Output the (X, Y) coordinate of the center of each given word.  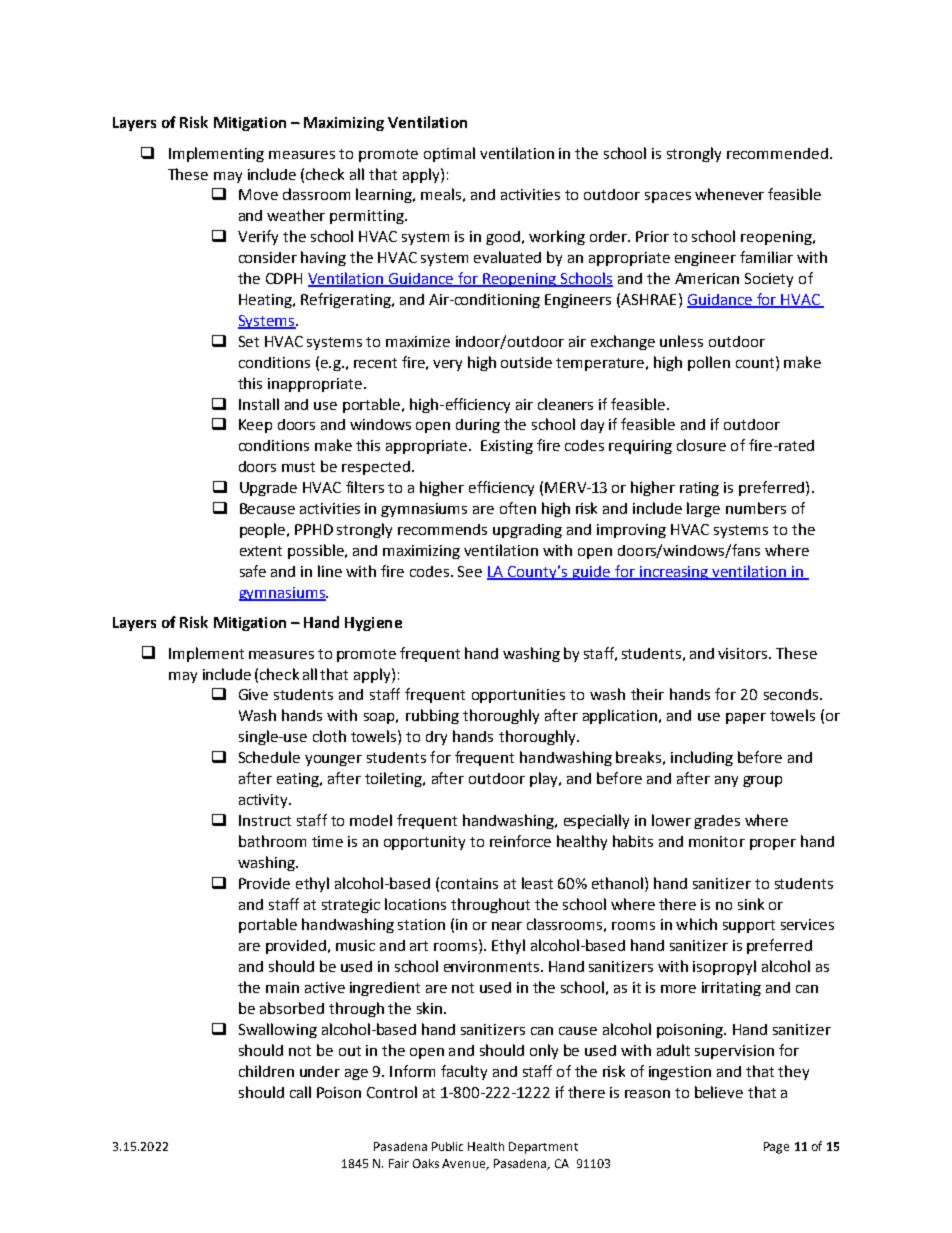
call (300, 1092)
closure (701, 445)
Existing (507, 447)
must (298, 467)
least (537, 883)
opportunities (518, 696)
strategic (351, 906)
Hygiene (373, 624)
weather (296, 215)
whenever (729, 194)
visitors (744, 653)
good (504, 238)
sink (751, 904)
